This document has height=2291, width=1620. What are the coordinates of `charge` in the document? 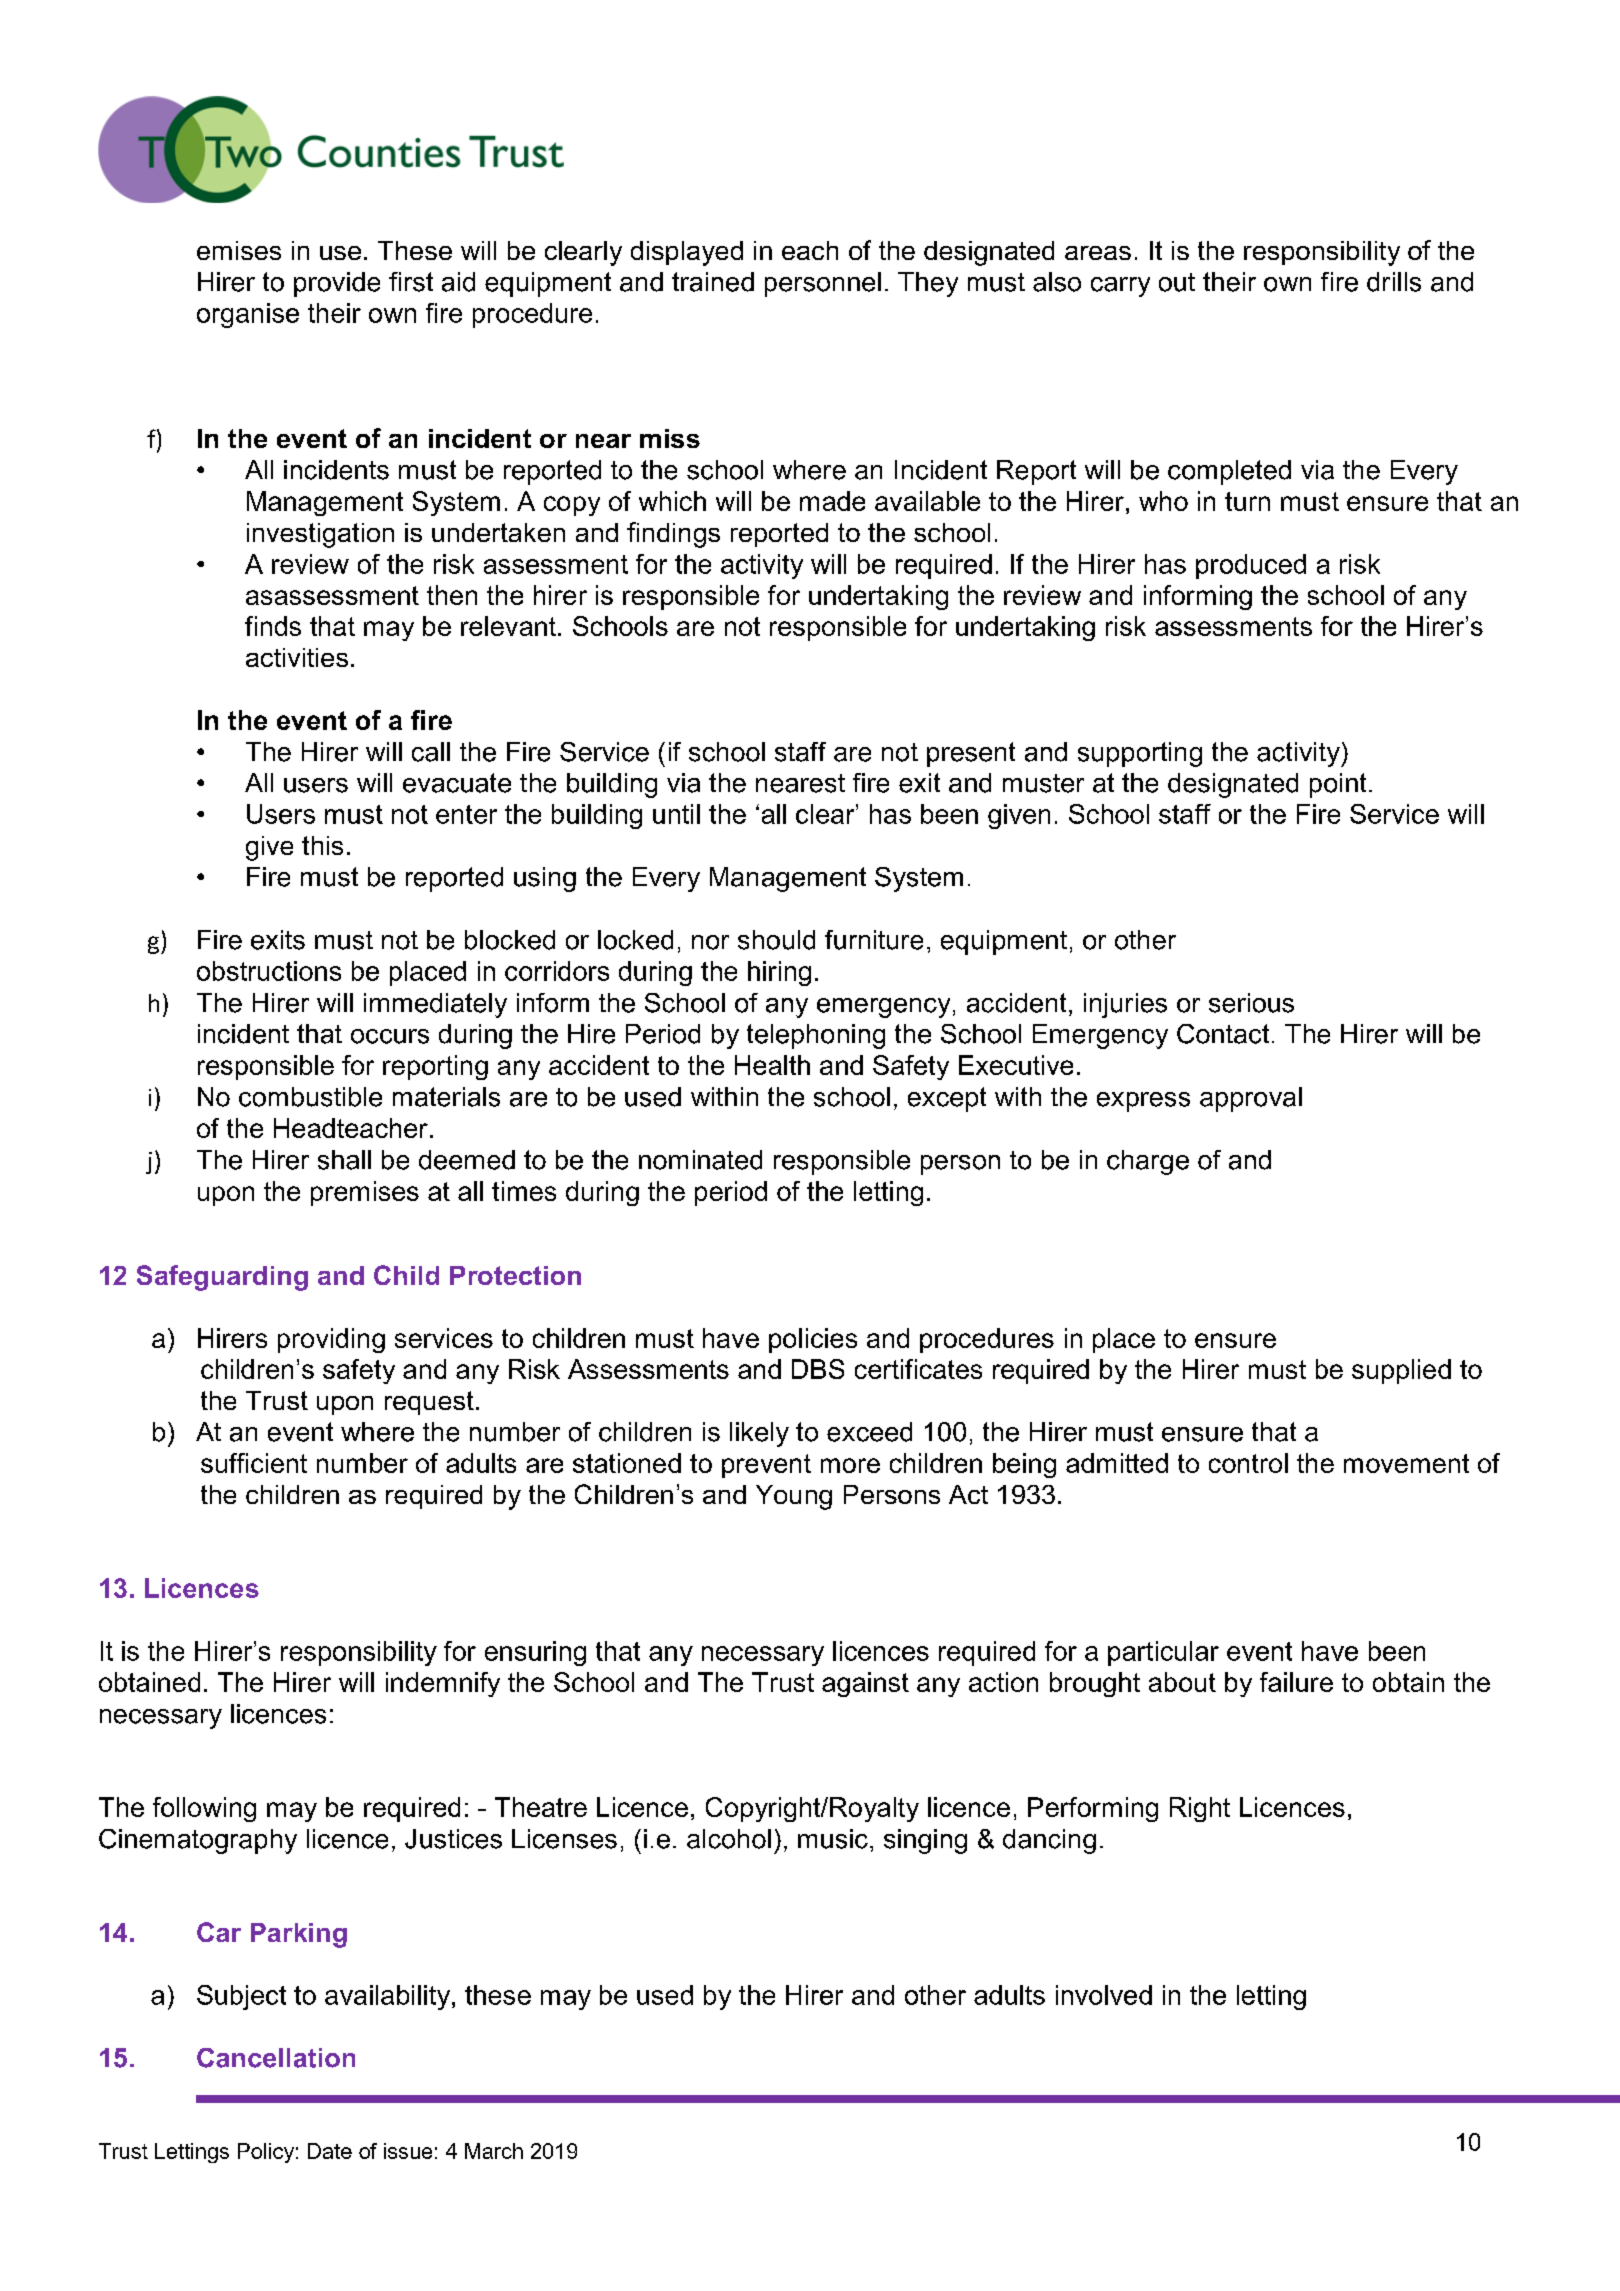 It's located at (1148, 1162).
